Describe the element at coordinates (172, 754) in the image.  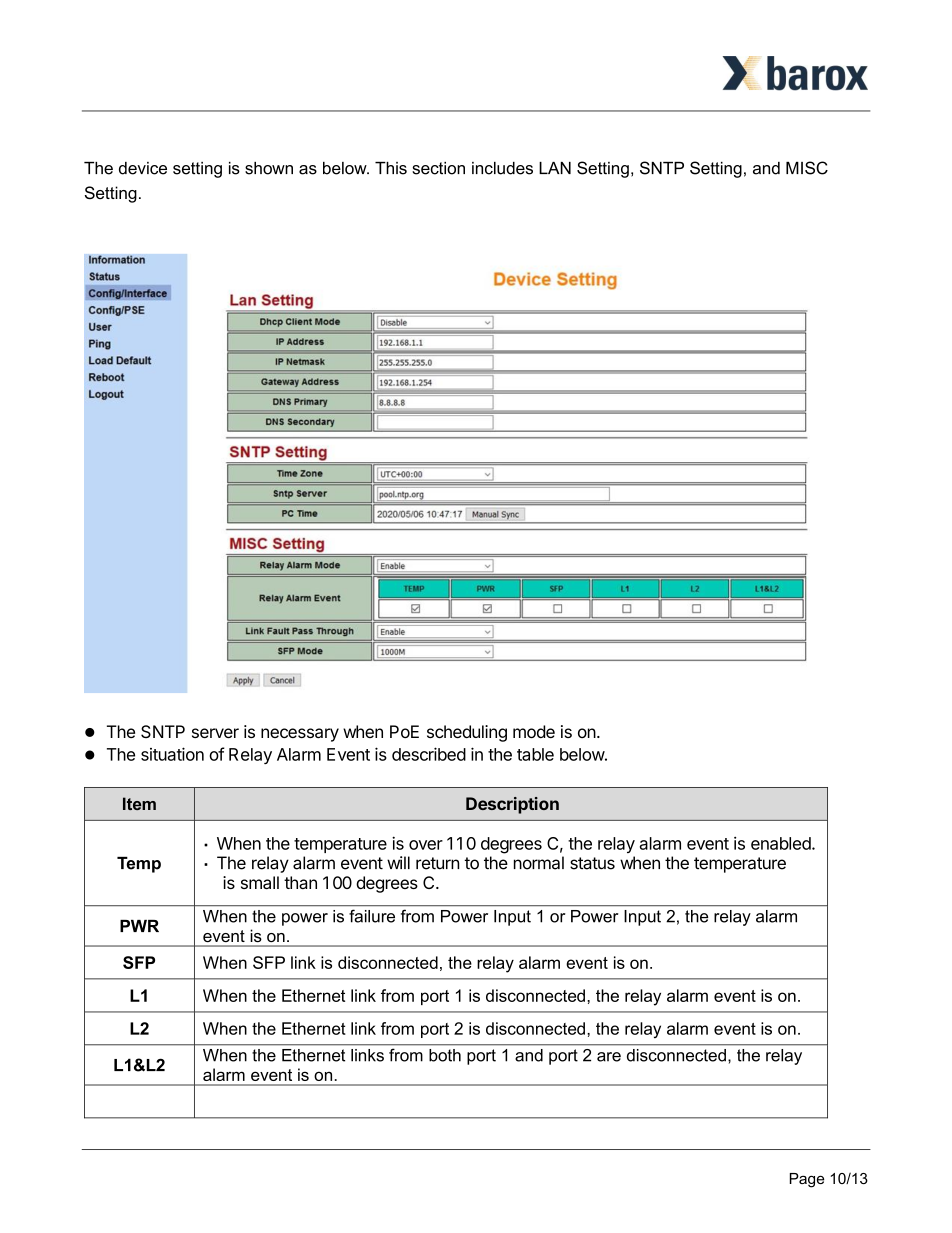
I see `situation` at that location.
